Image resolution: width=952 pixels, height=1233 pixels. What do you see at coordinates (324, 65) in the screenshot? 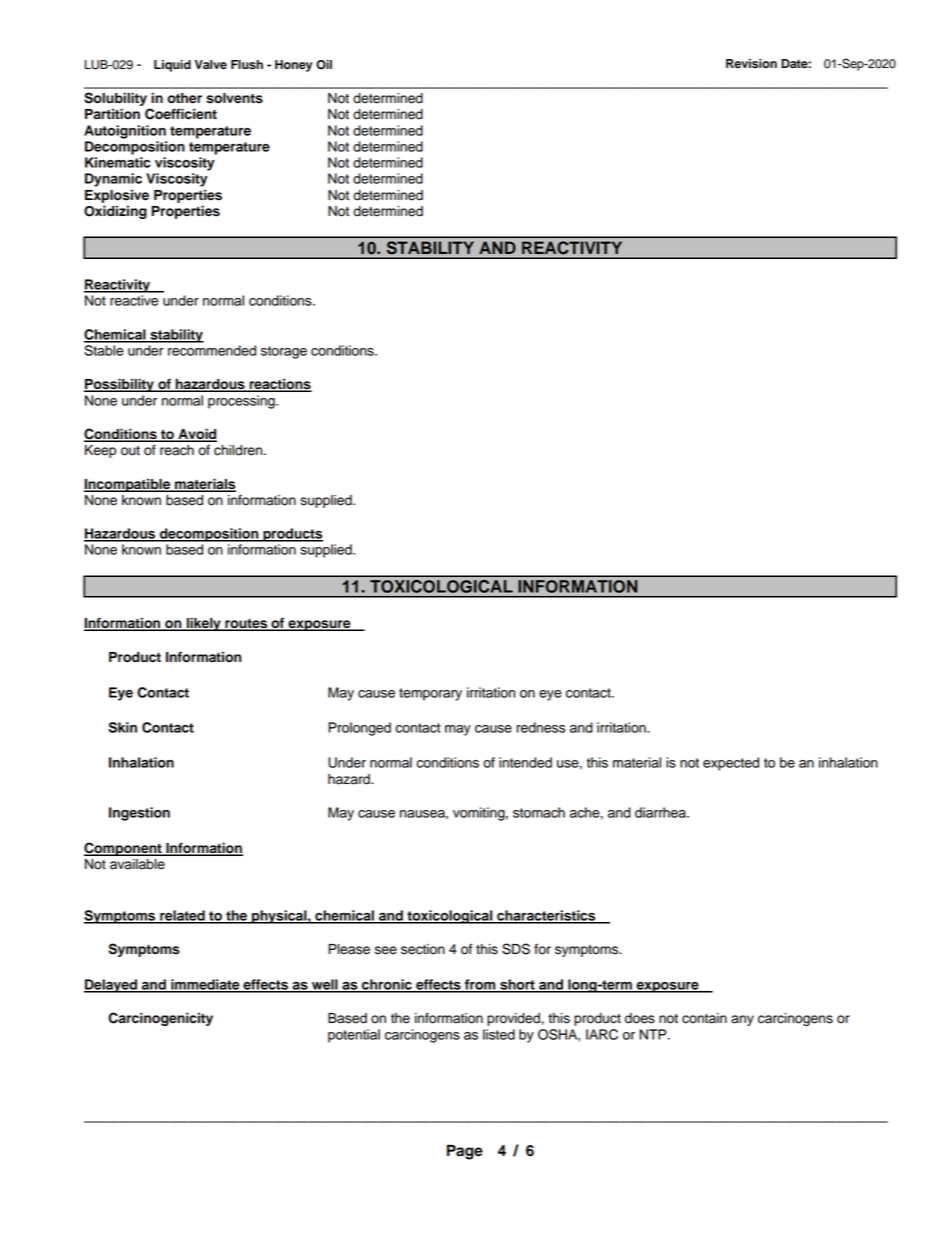
I see `Oil` at bounding box center [324, 65].
